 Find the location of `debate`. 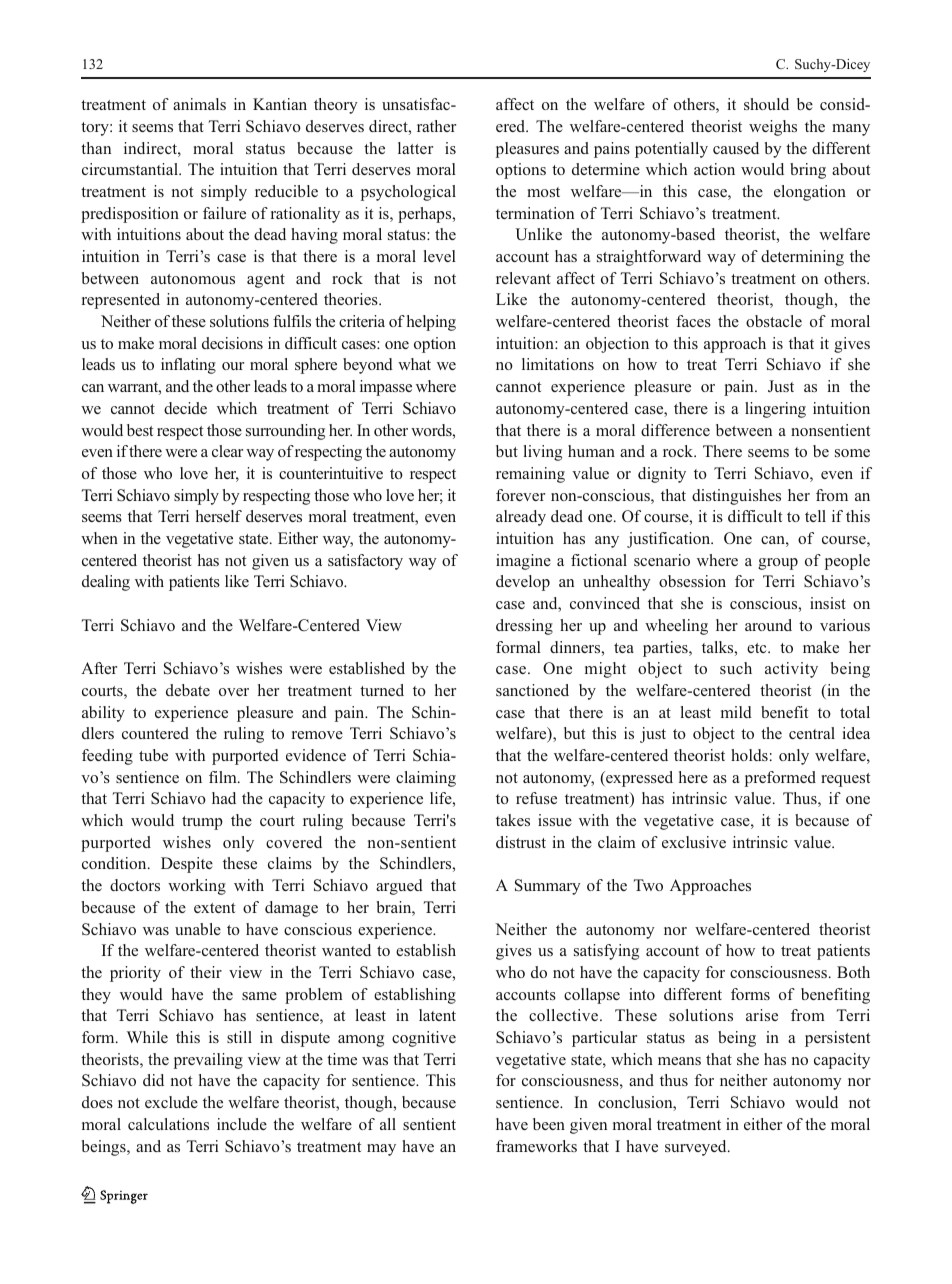

debate is located at coordinates (188, 690).
